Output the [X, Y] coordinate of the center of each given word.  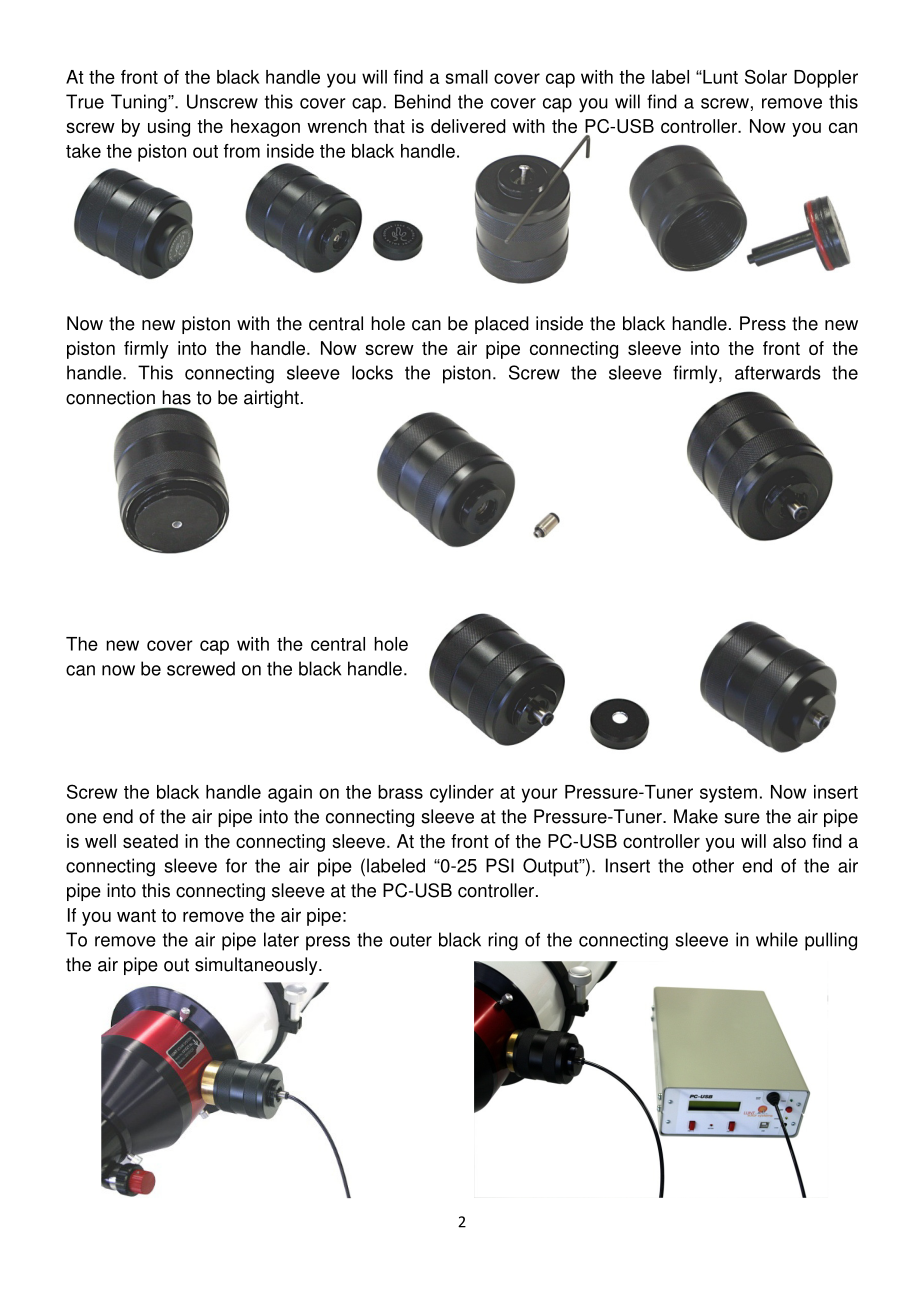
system [728, 794]
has [176, 397]
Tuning [140, 103]
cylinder [462, 794]
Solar [766, 76]
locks [372, 372]
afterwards [778, 372]
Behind [423, 101]
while [777, 939]
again [290, 794]
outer [411, 940]
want [136, 915]
